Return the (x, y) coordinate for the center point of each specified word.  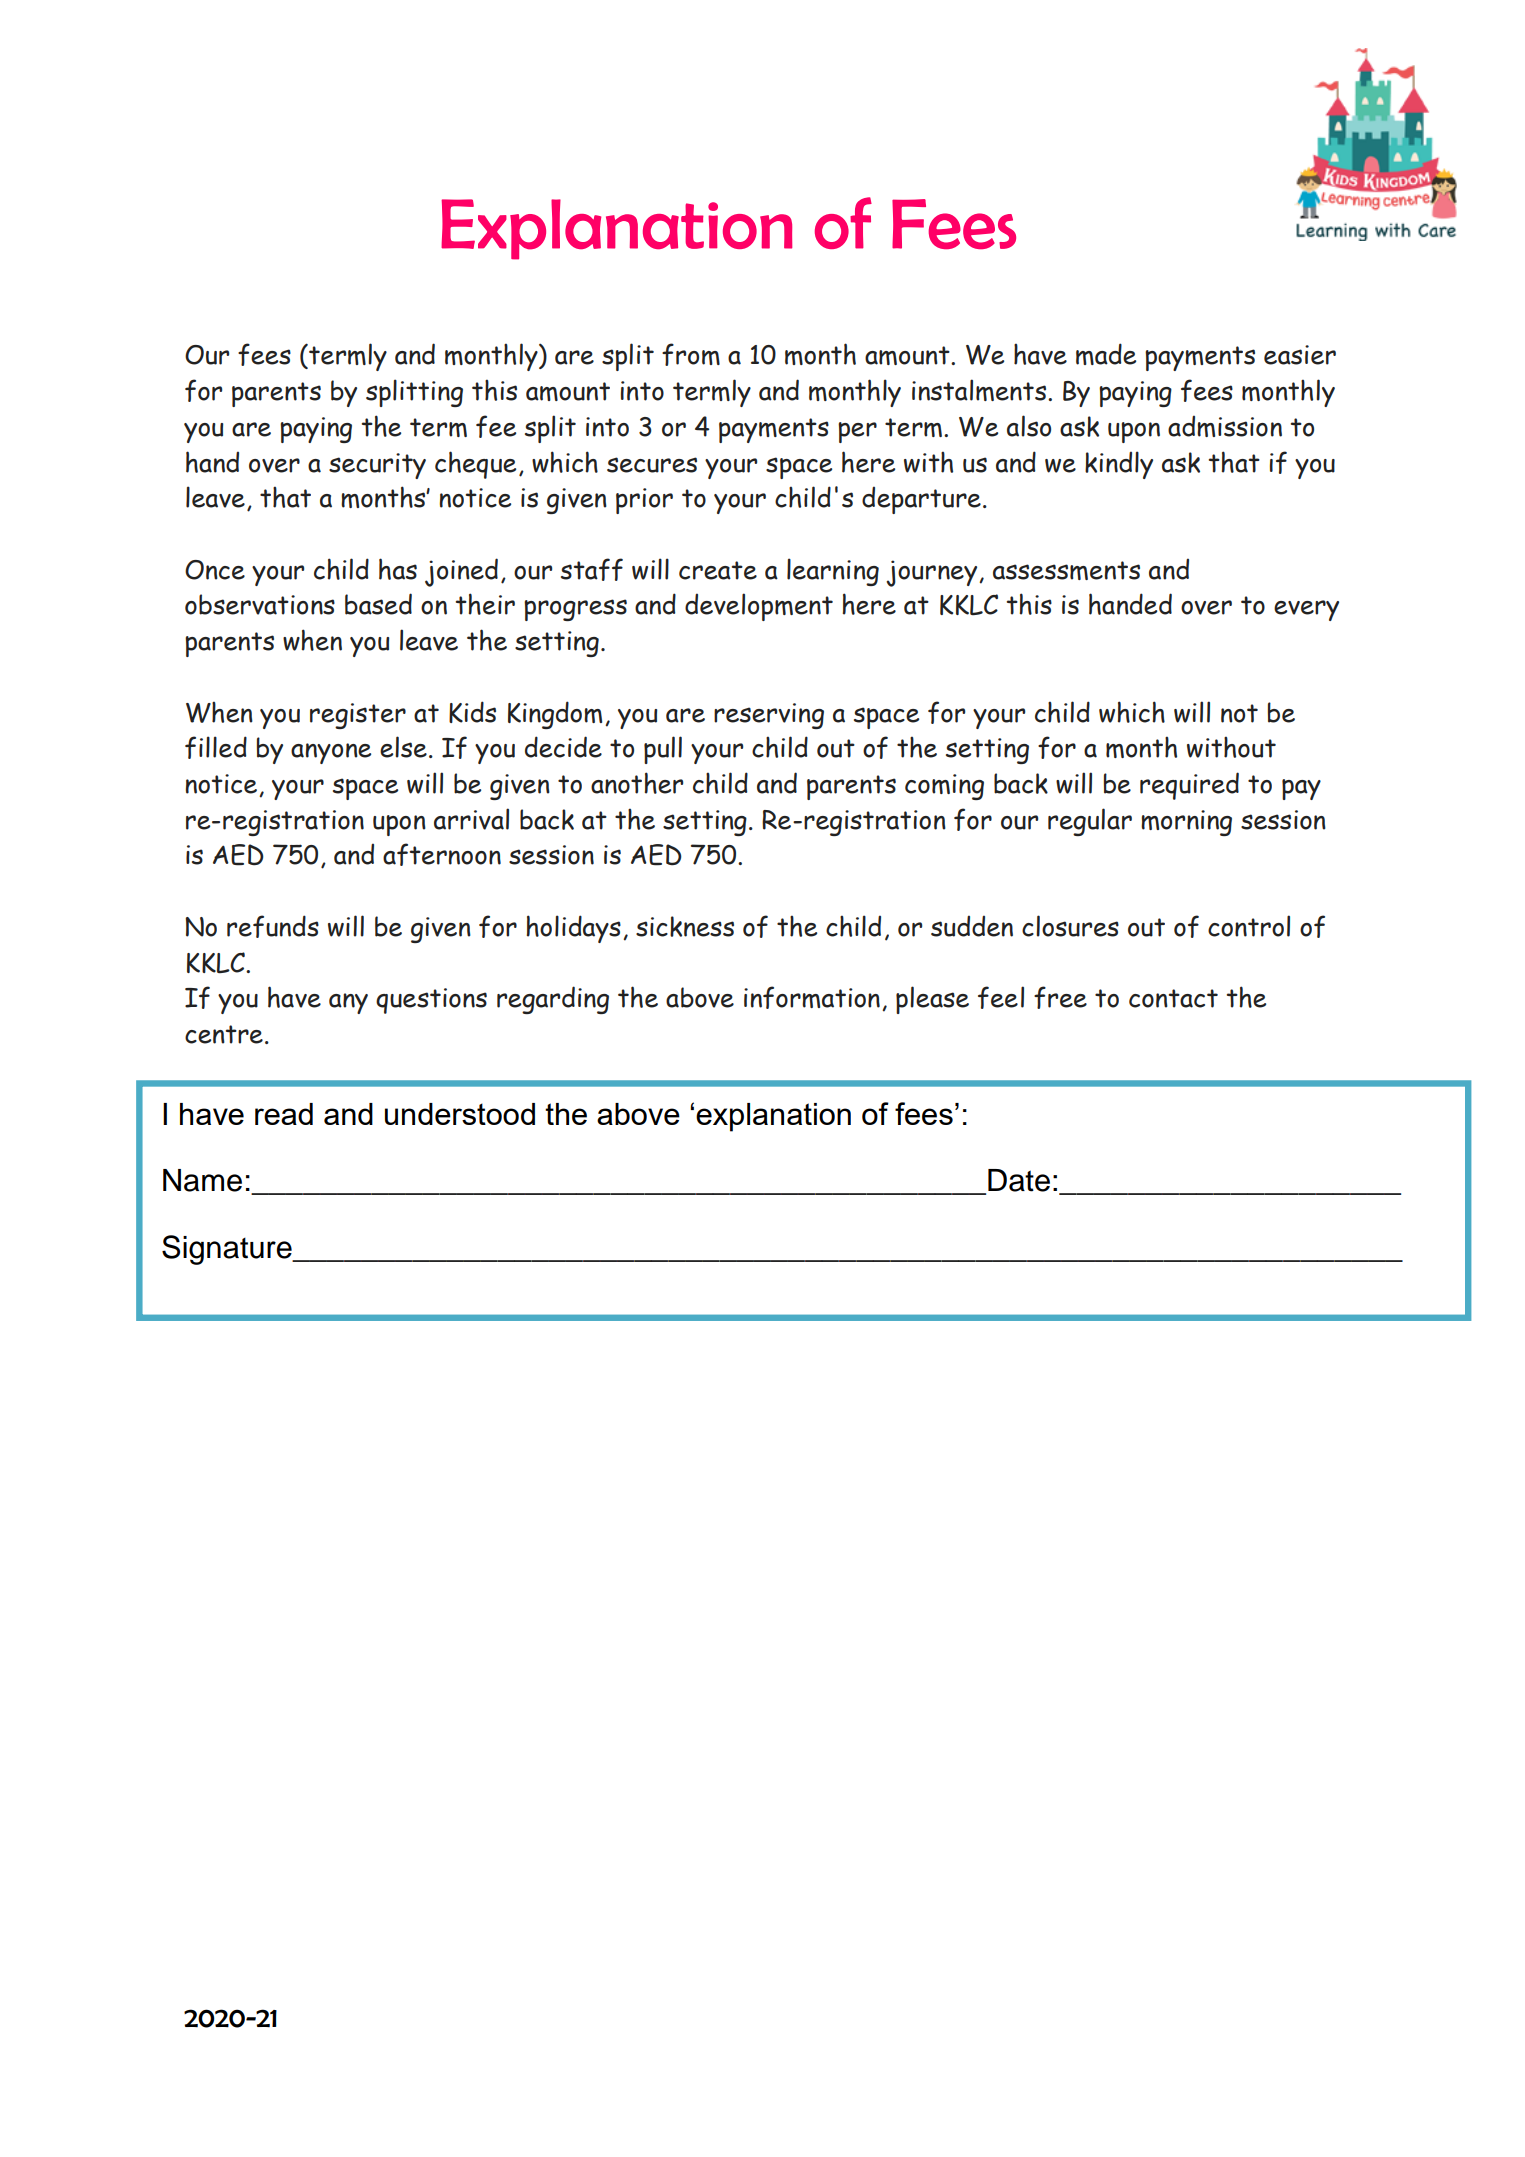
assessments (1066, 570)
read (284, 1114)
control (1249, 926)
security (377, 466)
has (398, 569)
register (358, 716)
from (691, 354)
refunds (273, 926)
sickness (685, 926)
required (1189, 786)
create (718, 570)
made (1106, 354)
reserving (769, 716)
